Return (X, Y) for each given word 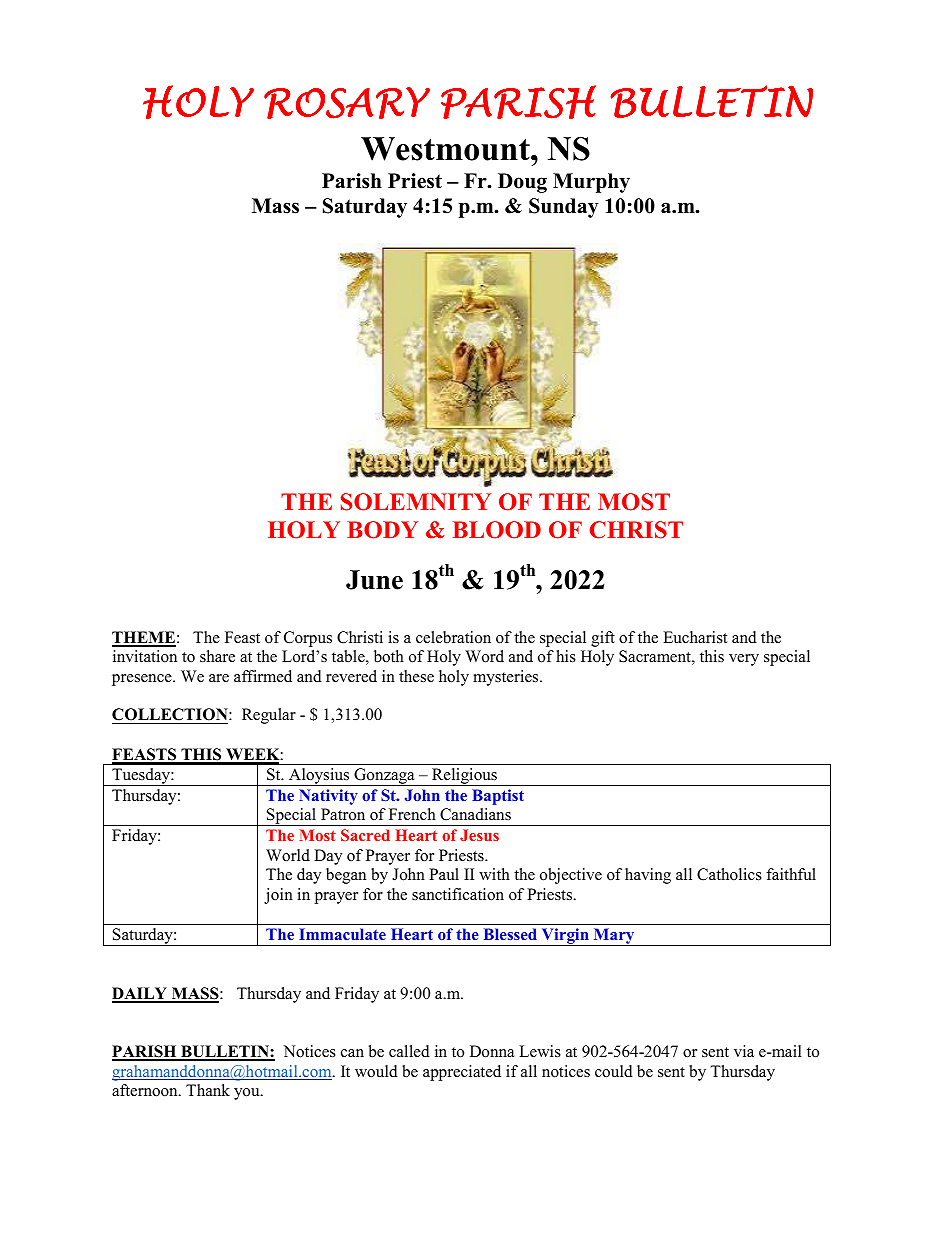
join (278, 896)
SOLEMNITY (416, 502)
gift (603, 639)
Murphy (591, 183)
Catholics (729, 874)
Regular (269, 716)
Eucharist (695, 637)
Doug (522, 183)
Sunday (564, 208)
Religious (464, 777)
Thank (208, 1090)
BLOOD (497, 530)
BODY (382, 530)
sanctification (458, 894)
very (744, 660)
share (217, 656)
